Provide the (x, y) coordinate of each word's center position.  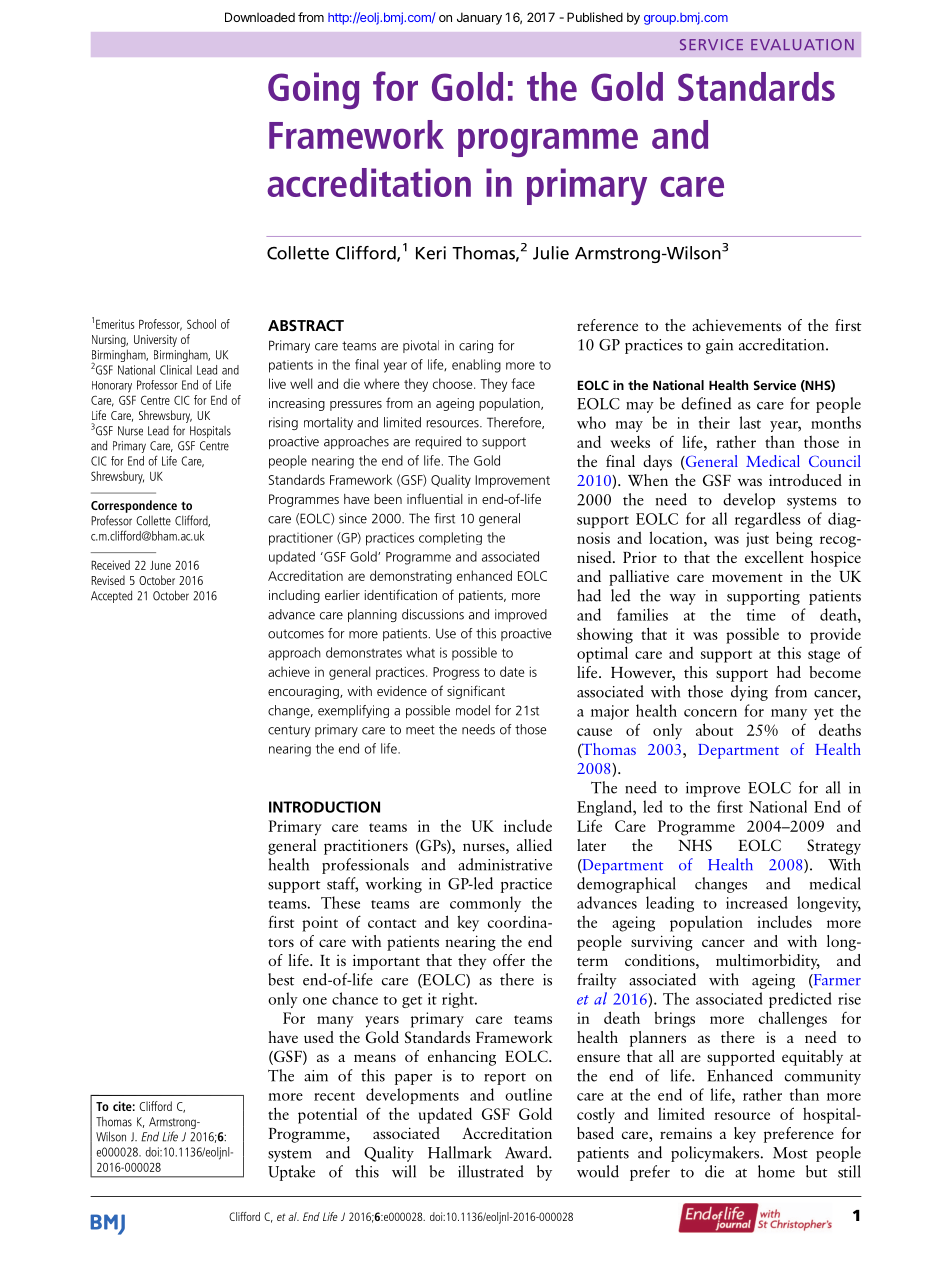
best (281, 979)
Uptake (291, 1173)
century (289, 731)
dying (749, 693)
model (473, 710)
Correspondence (134, 506)
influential (434, 498)
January (479, 18)
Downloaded (260, 17)
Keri (431, 253)
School (201, 324)
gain (719, 346)
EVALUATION (802, 44)
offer (509, 960)
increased (757, 902)
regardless (768, 520)
